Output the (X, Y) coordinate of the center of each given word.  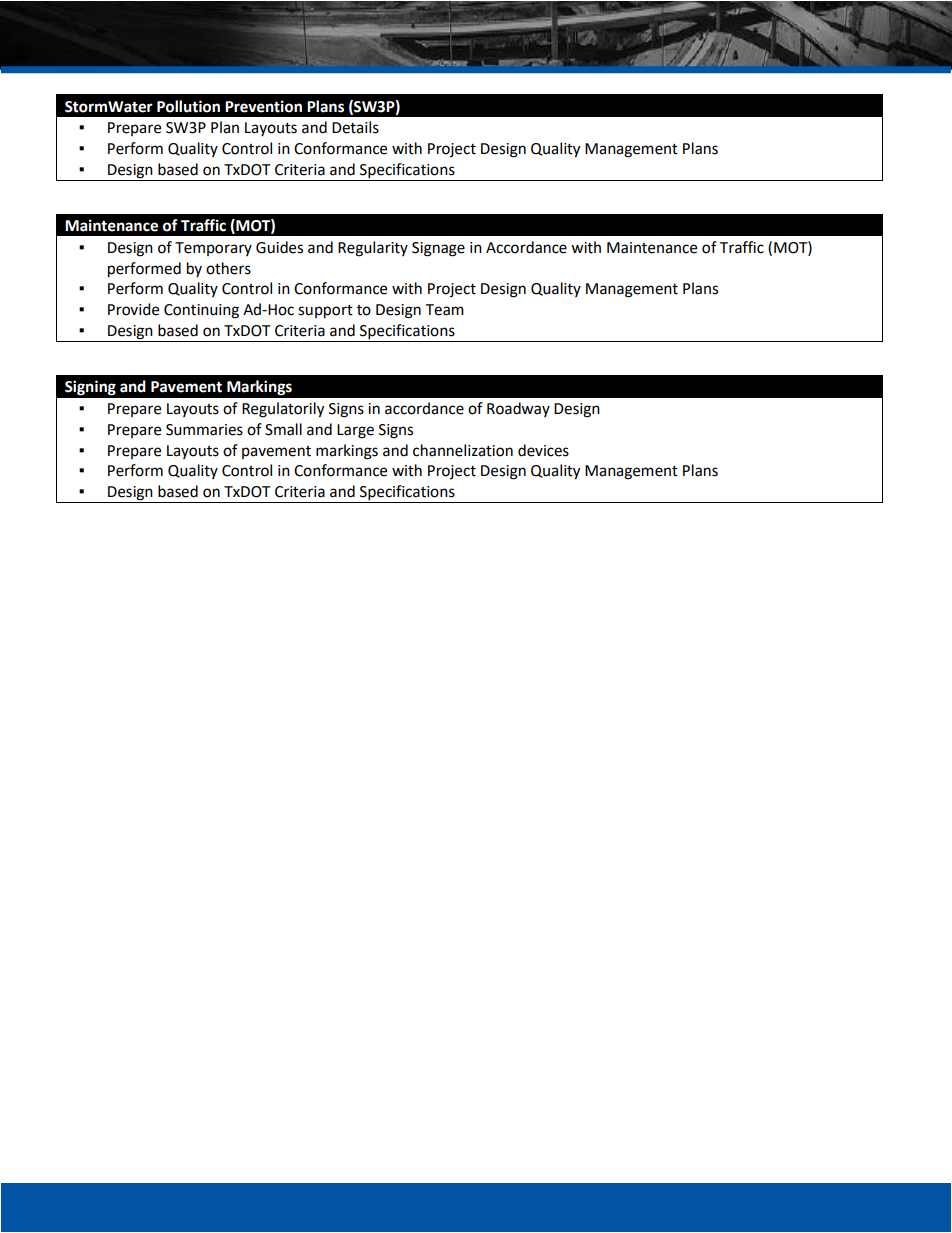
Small (283, 429)
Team (444, 310)
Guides (279, 247)
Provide (133, 309)
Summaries (204, 430)
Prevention (263, 106)
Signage (438, 249)
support (325, 312)
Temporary (213, 249)
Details (355, 127)
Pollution (188, 106)
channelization (463, 450)
